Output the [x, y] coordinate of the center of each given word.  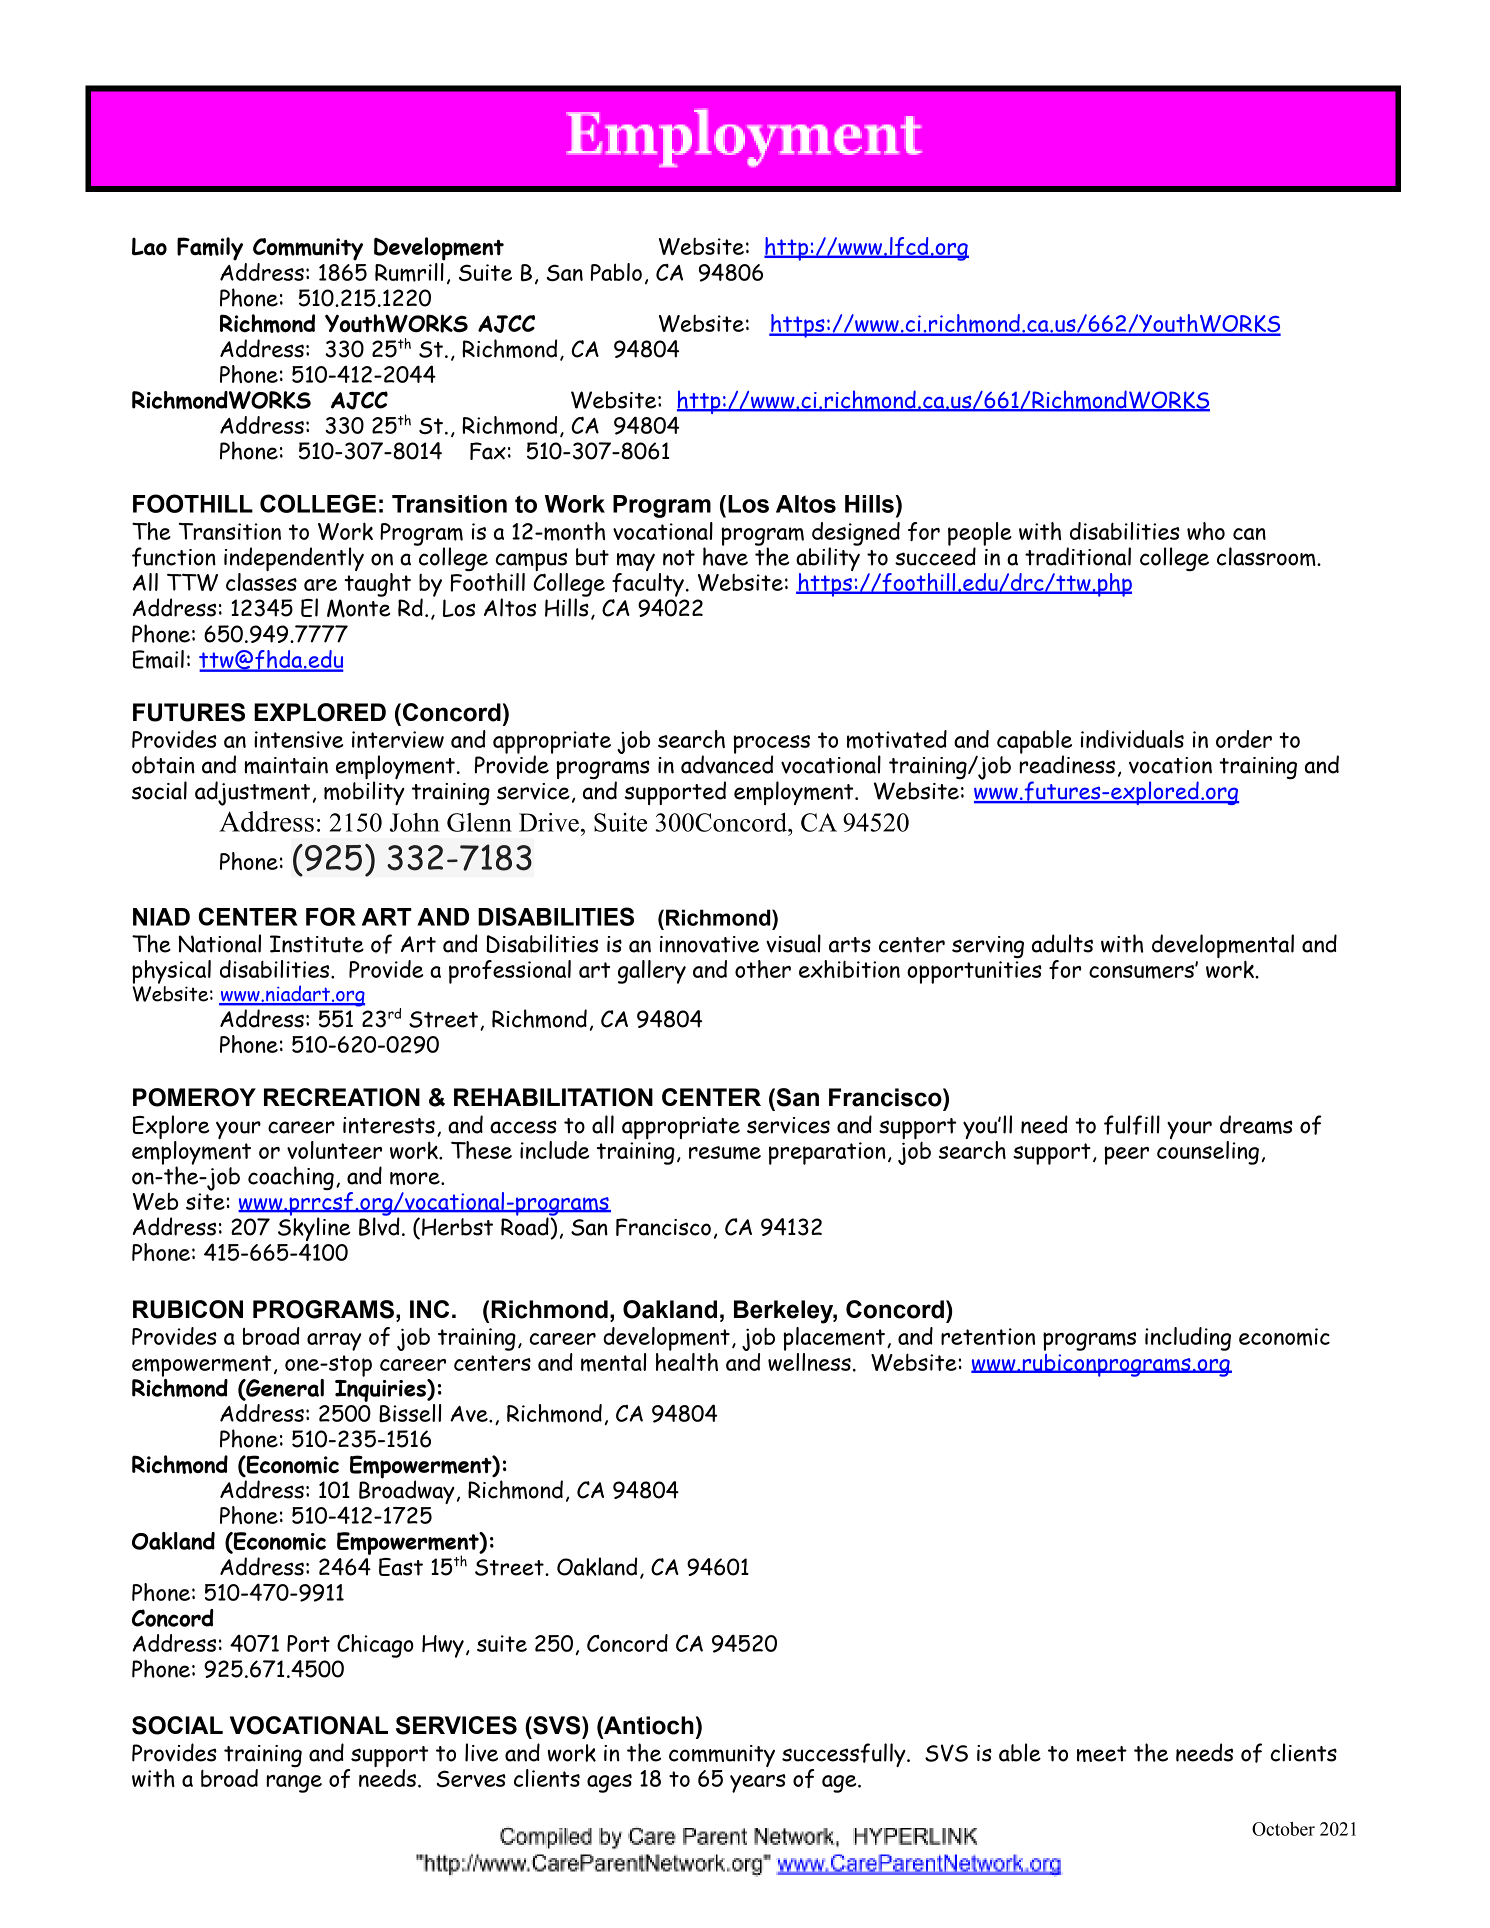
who [1206, 531]
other [763, 969]
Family [210, 249]
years [758, 1783]
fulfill [1132, 1125]
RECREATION [342, 1097]
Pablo [616, 272]
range [294, 1784]
